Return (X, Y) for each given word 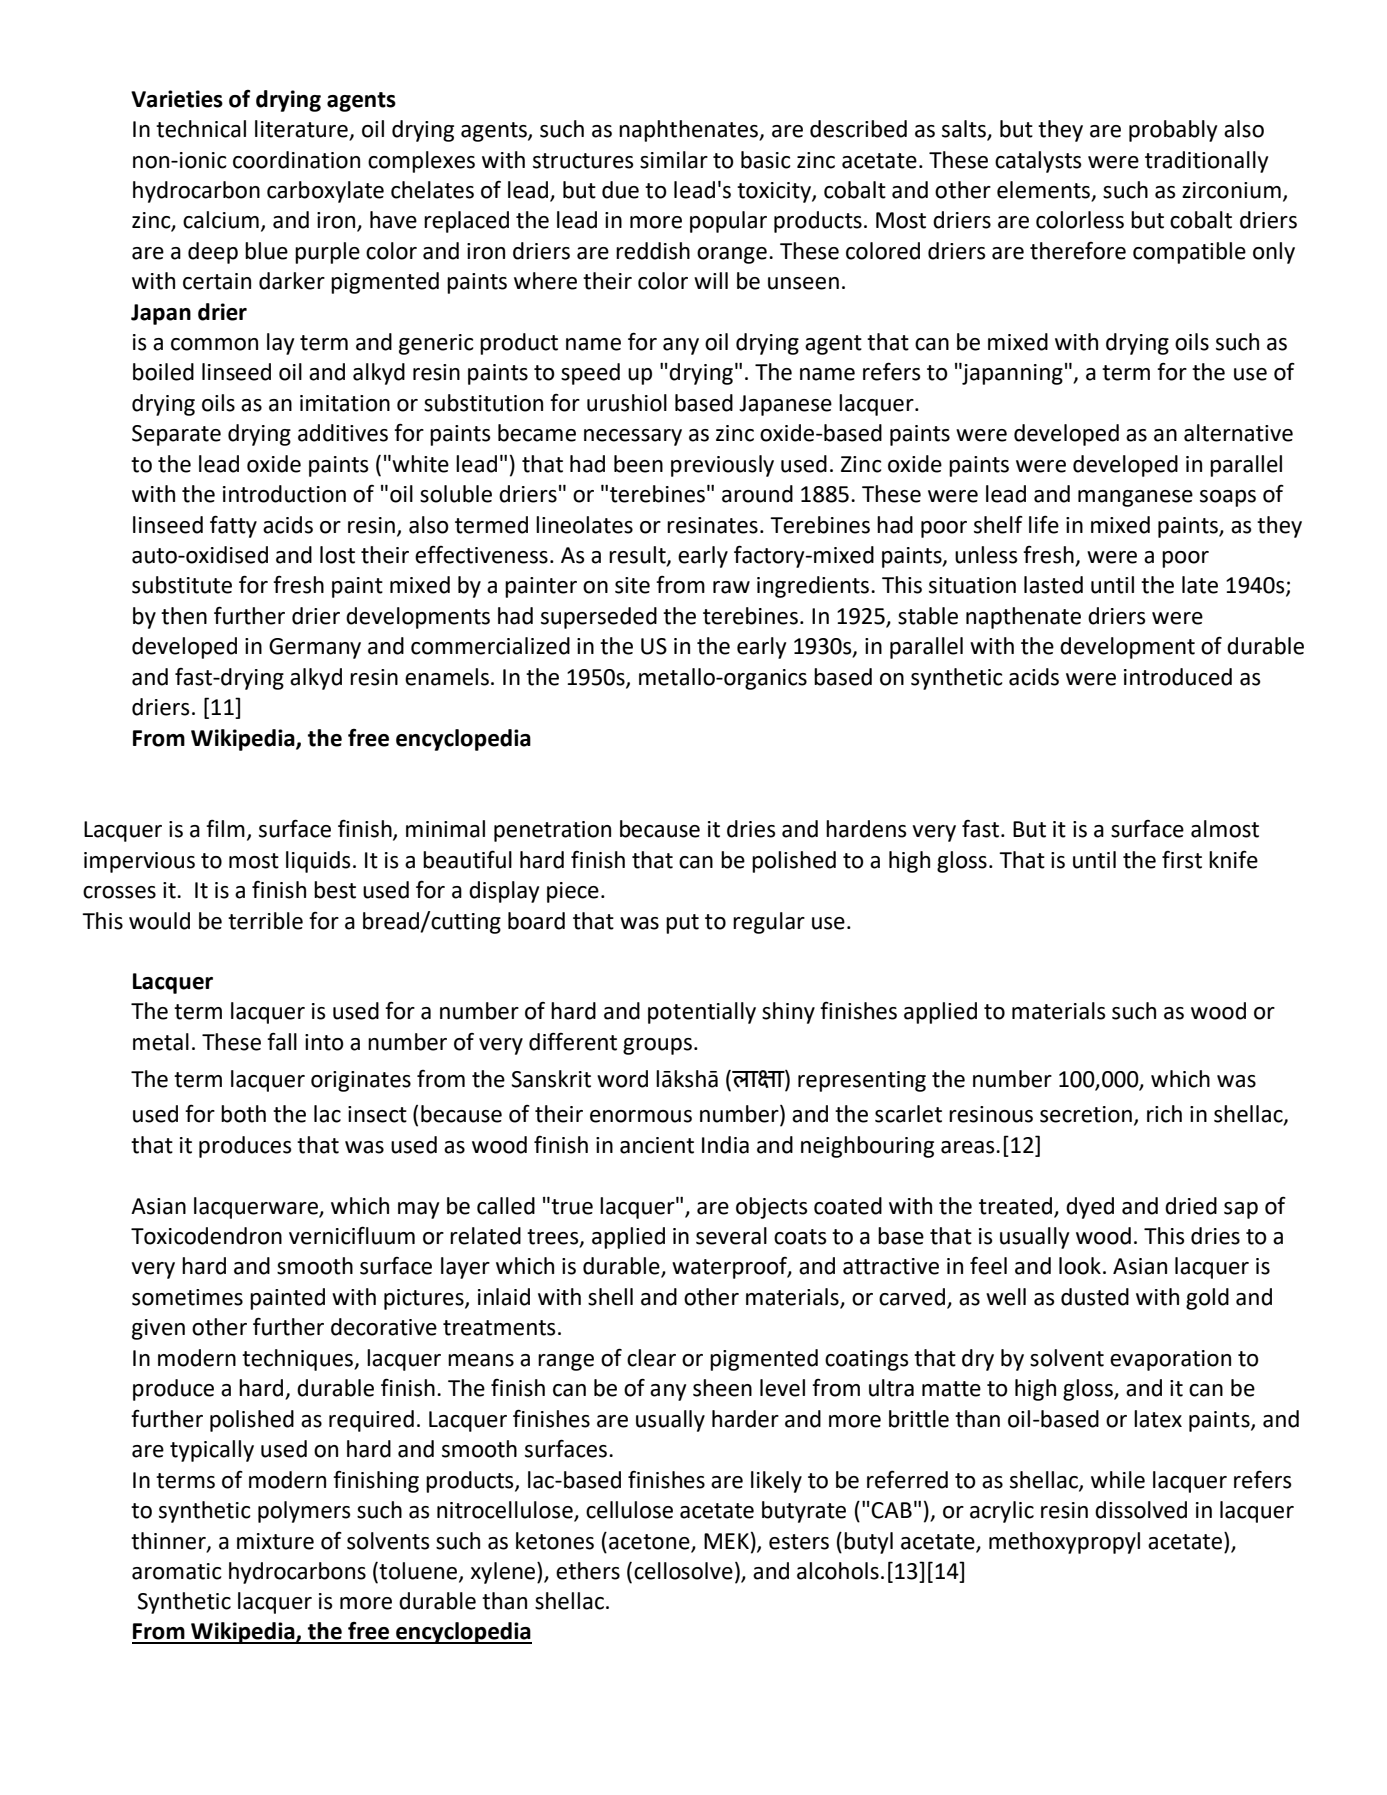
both (243, 1114)
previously (722, 466)
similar (674, 160)
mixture (275, 1541)
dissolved (1141, 1510)
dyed (1090, 1208)
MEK (726, 1541)
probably (1173, 131)
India (725, 1145)
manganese (1135, 498)
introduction (284, 494)
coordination (296, 160)
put (682, 924)
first (1182, 860)
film (225, 828)
